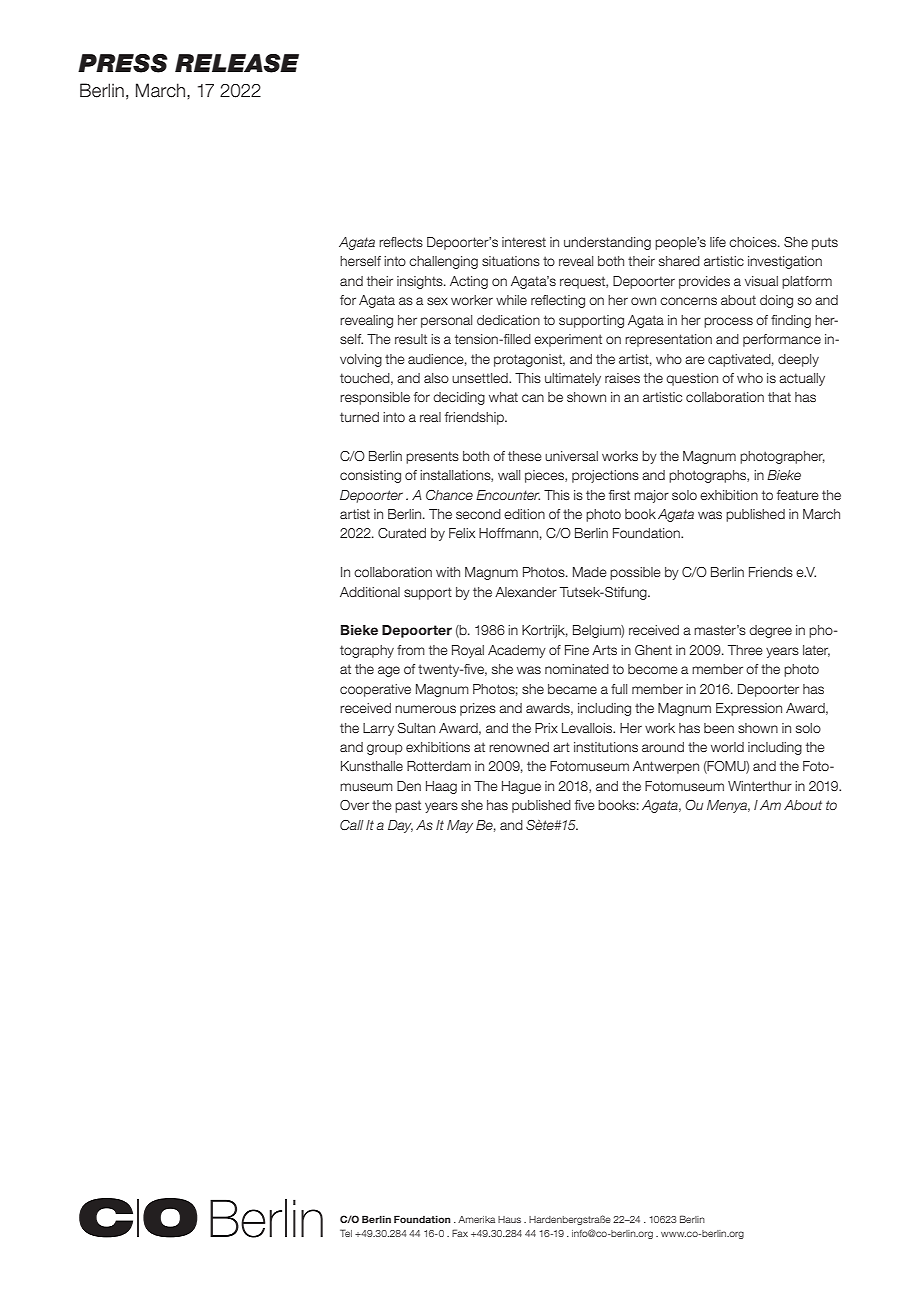 This image has height=1308, width=924. What do you see at coordinates (460, 1233) in the image?
I see `Fax` at bounding box center [460, 1233].
